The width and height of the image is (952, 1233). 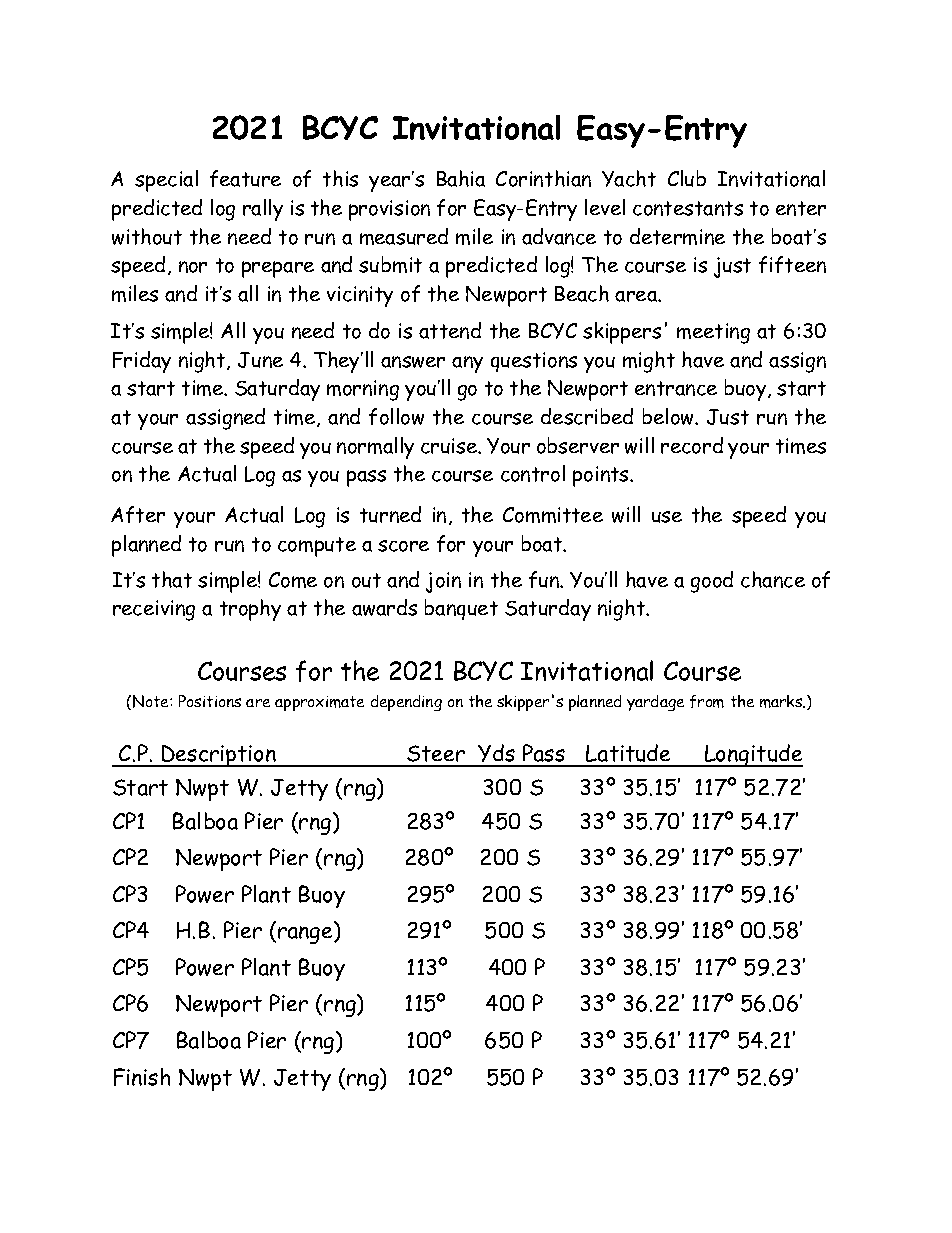 I want to click on After, so click(x=138, y=514).
